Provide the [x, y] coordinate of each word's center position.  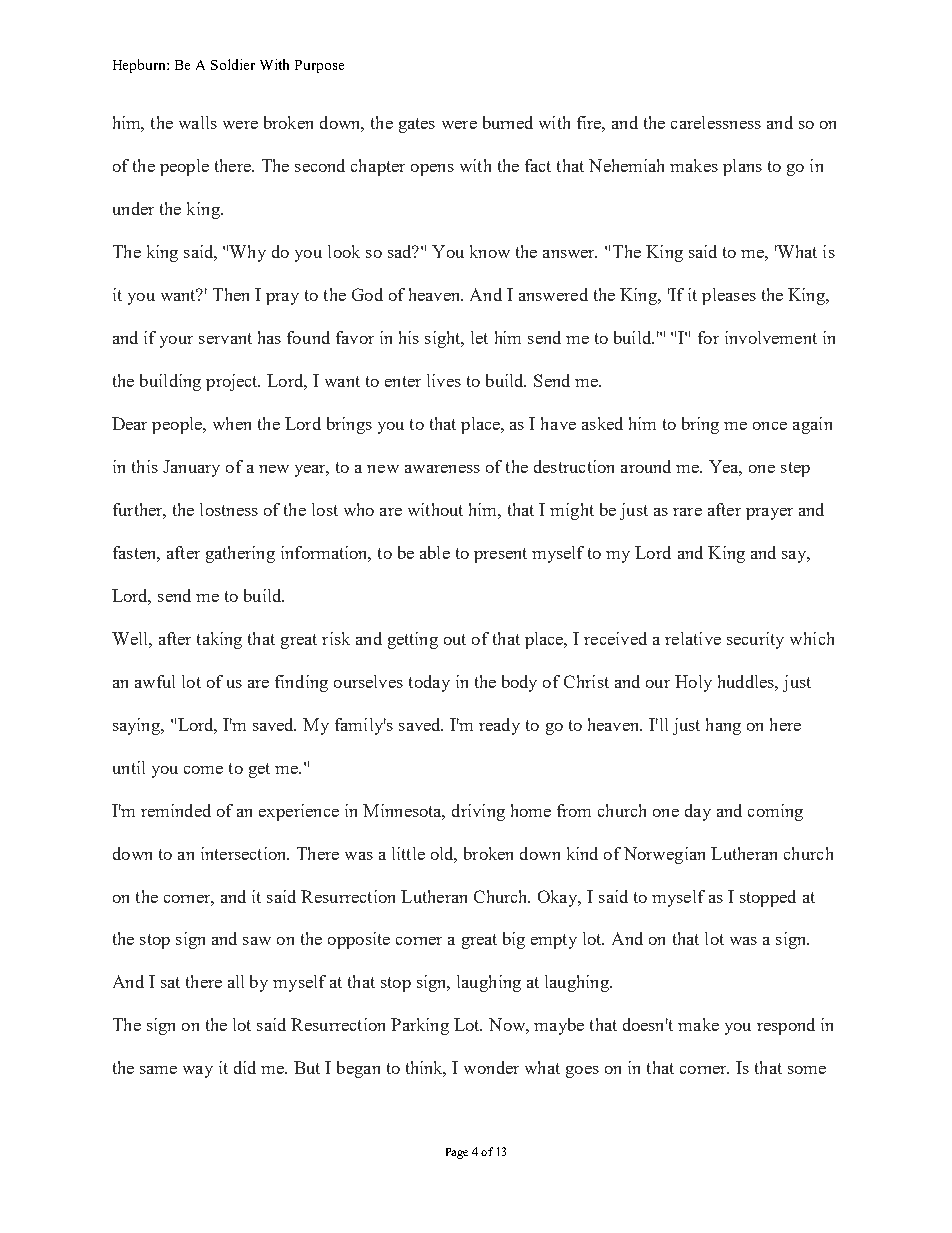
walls [198, 122]
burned [508, 122]
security [755, 640]
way [198, 1072]
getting [413, 640]
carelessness [716, 122]
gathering [240, 554]
